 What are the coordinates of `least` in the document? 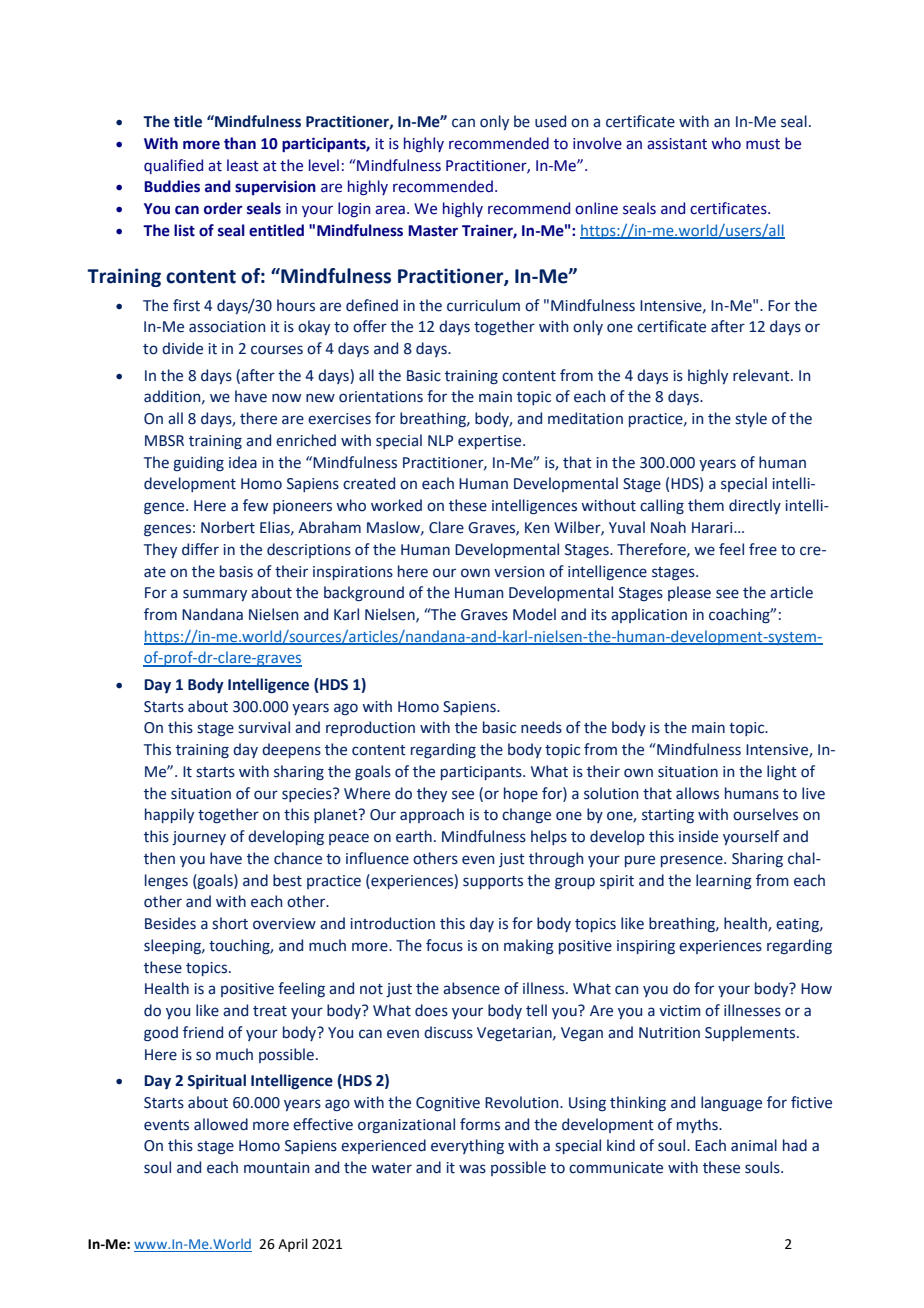 It's located at (243, 165).
